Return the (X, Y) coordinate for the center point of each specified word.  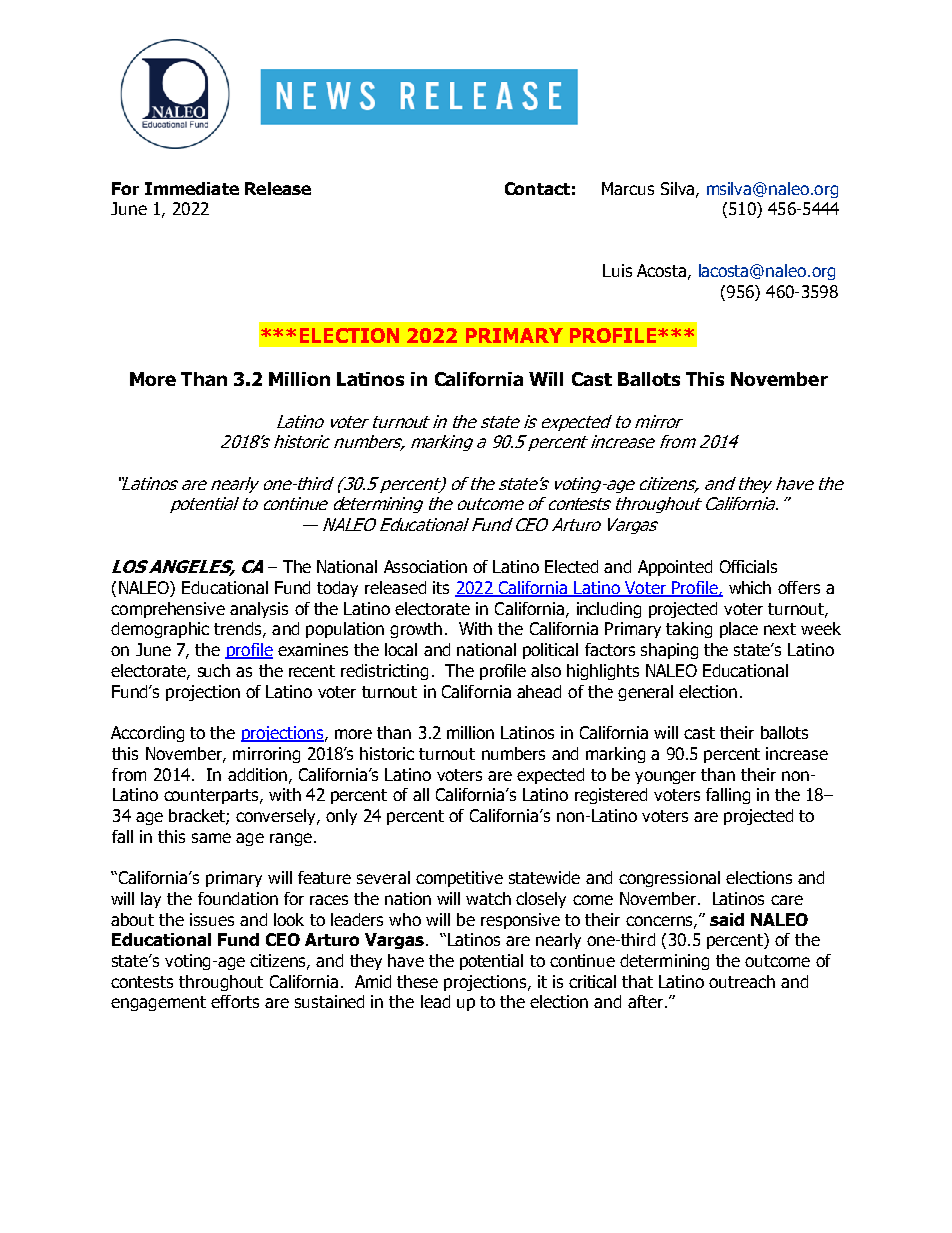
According (147, 734)
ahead (539, 691)
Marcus (628, 188)
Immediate (192, 188)
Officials (748, 566)
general (645, 693)
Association (425, 566)
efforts (235, 1001)
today (337, 589)
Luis (617, 270)
